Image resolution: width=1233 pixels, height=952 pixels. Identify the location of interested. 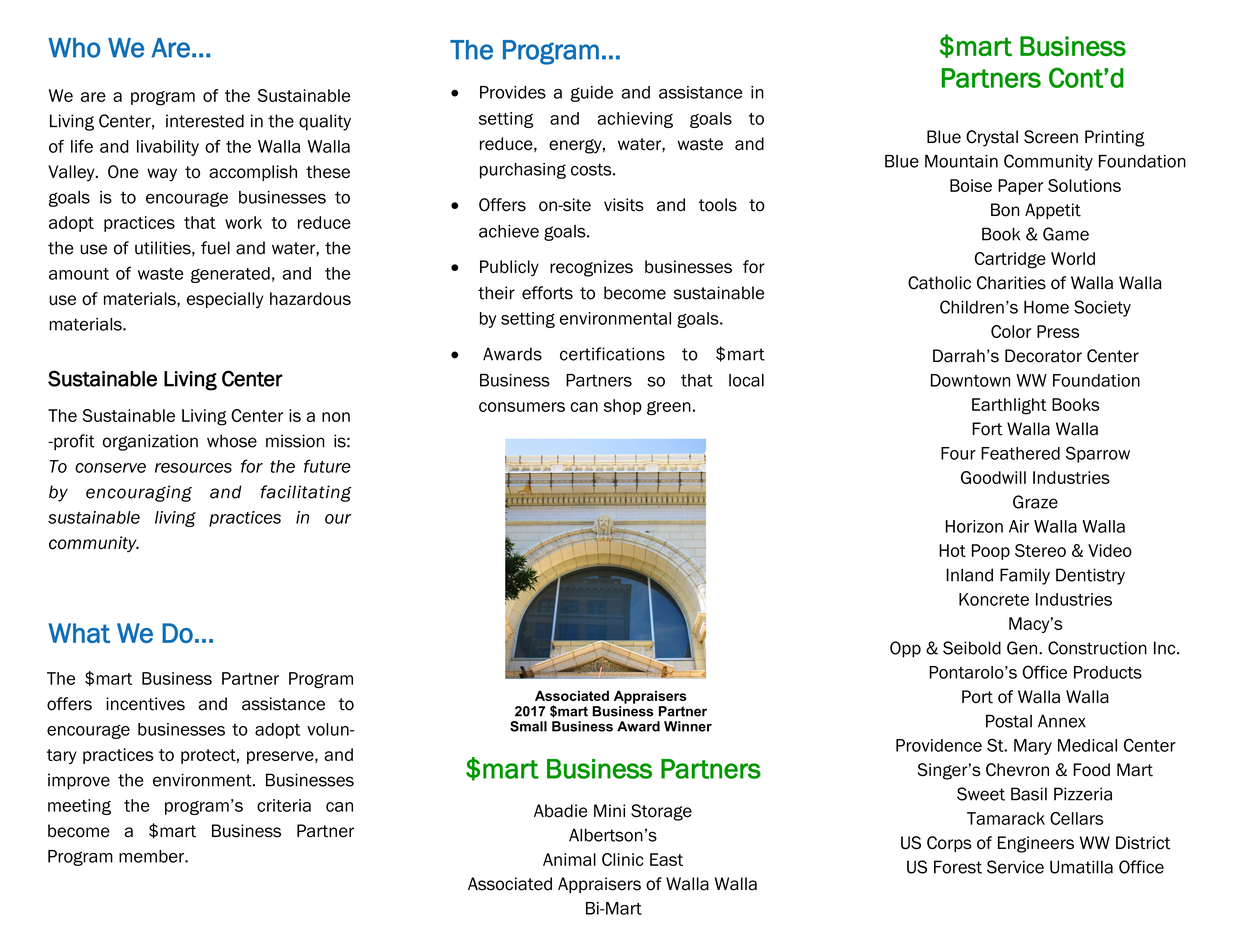
(205, 121).
